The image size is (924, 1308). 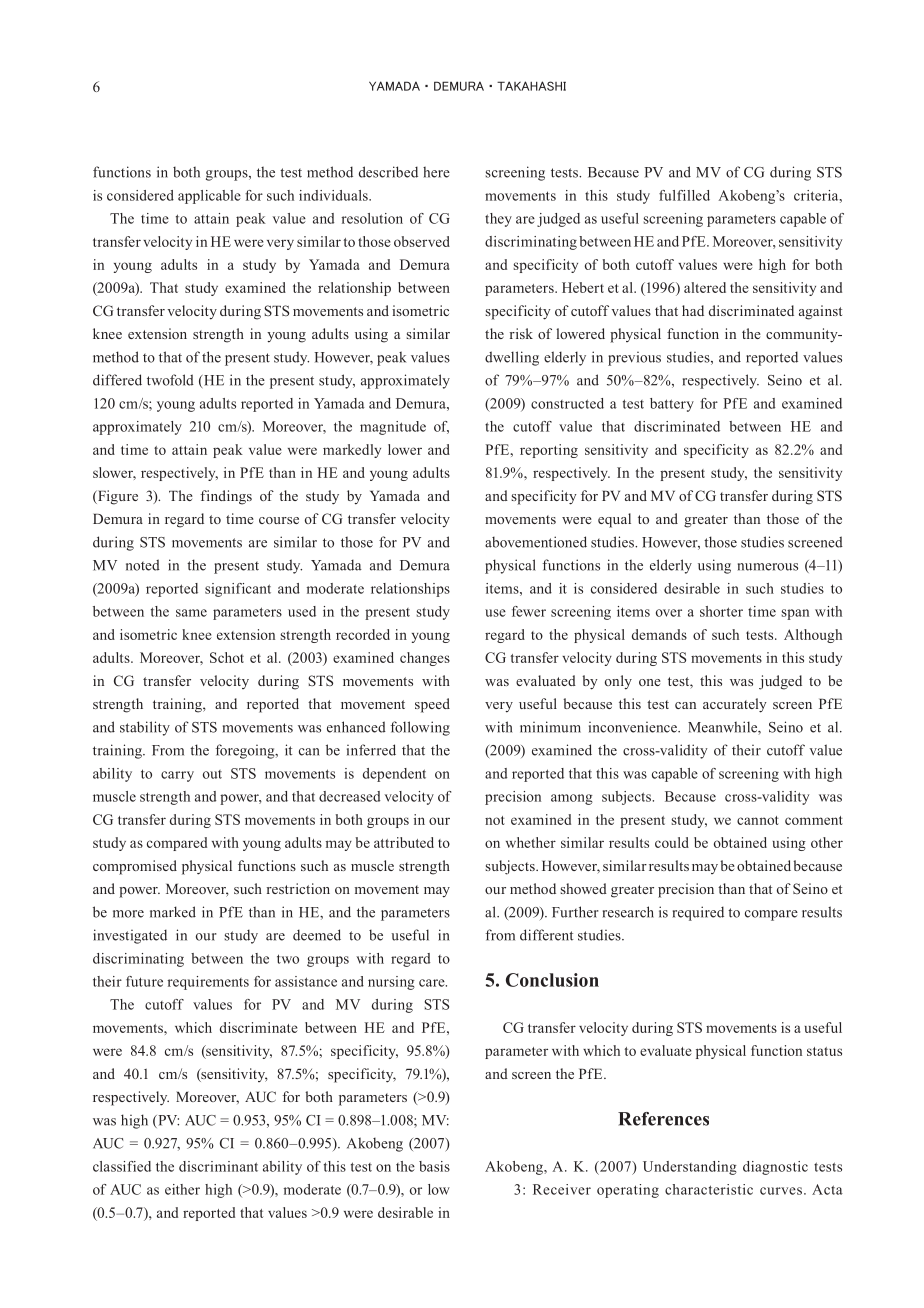 What do you see at coordinates (531, 86) in the image?
I see `TAKAHASHI` at bounding box center [531, 86].
